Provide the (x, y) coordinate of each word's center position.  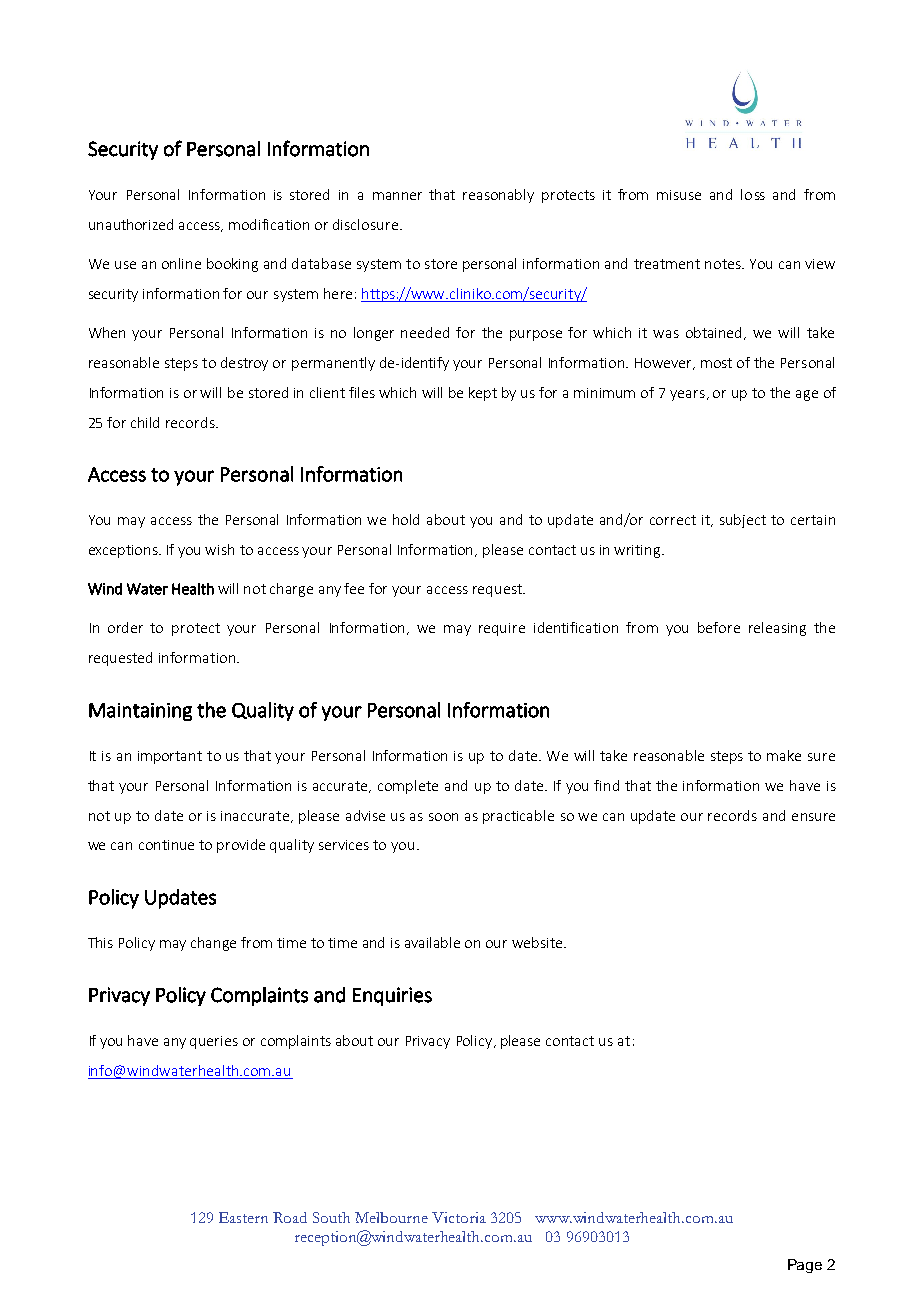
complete (408, 787)
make (784, 755)
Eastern (243, 1217)
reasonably (498, 196)
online (181, 263)
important (170, 757)
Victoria (459, 1217)
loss (753, 194)
